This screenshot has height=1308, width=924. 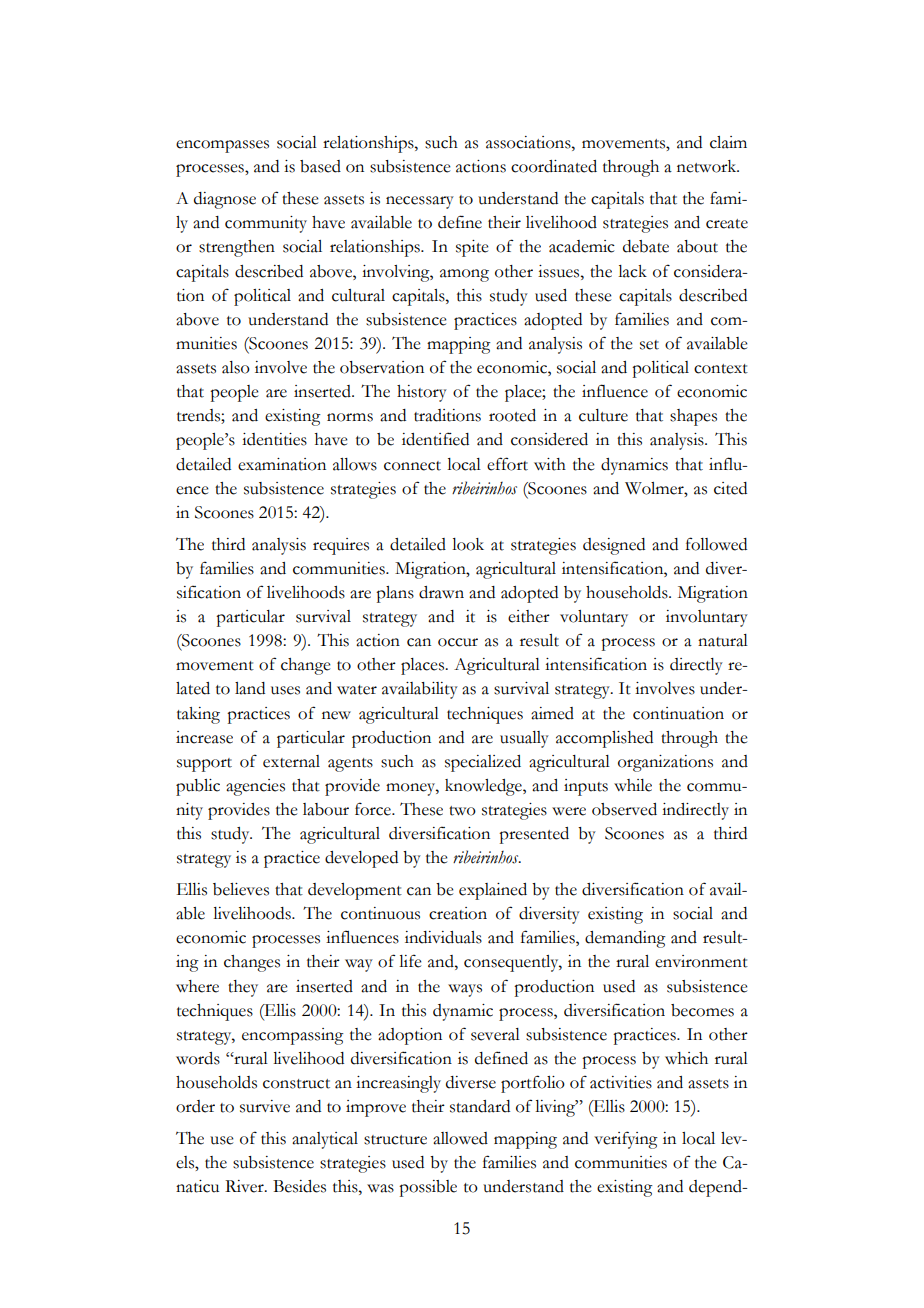 What do you see at coordinates (708, 166) in the screenshot?
I see `network` at bounding box center [708, 166].
